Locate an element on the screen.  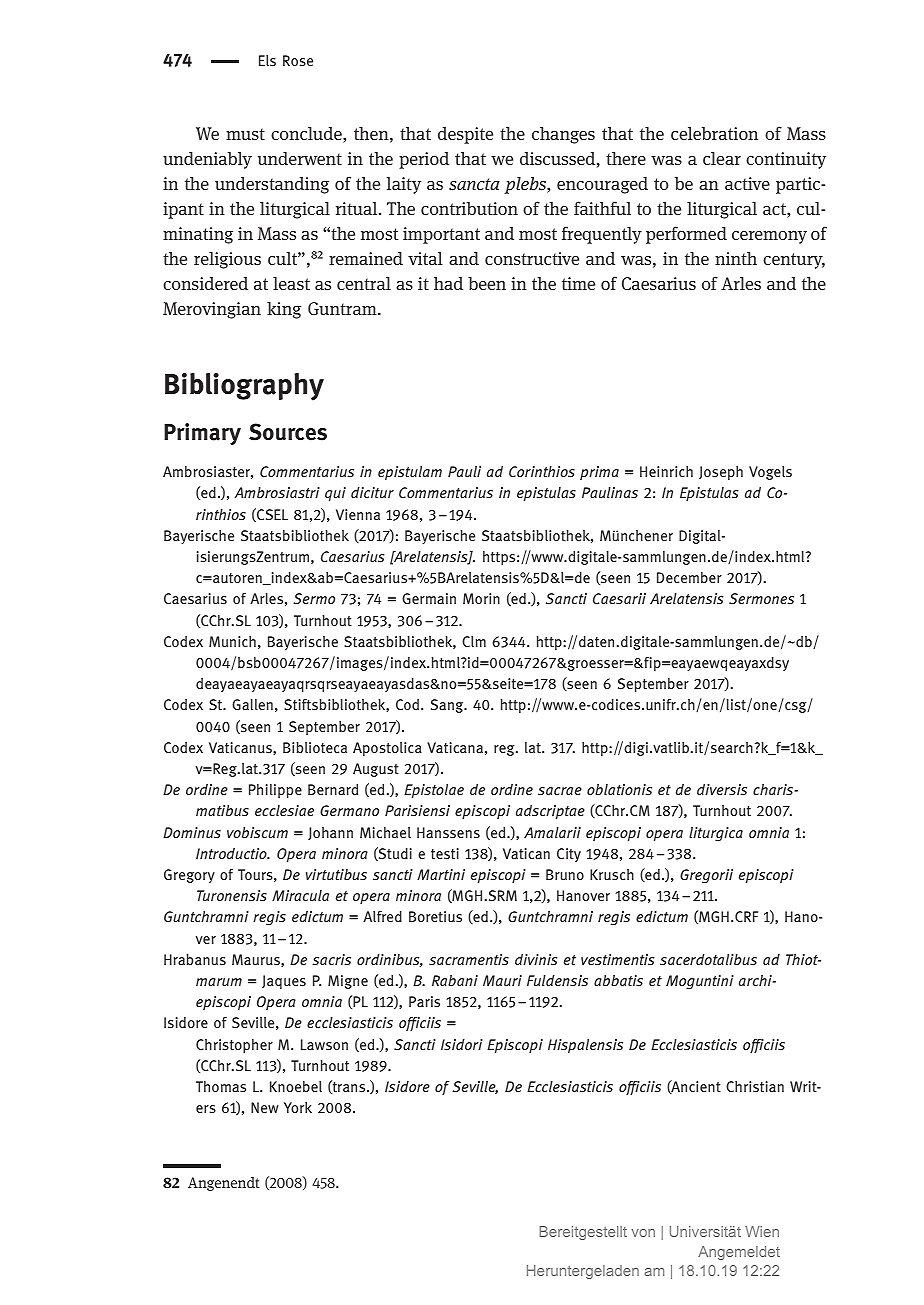
despite is located at coordinates (465, 135).
